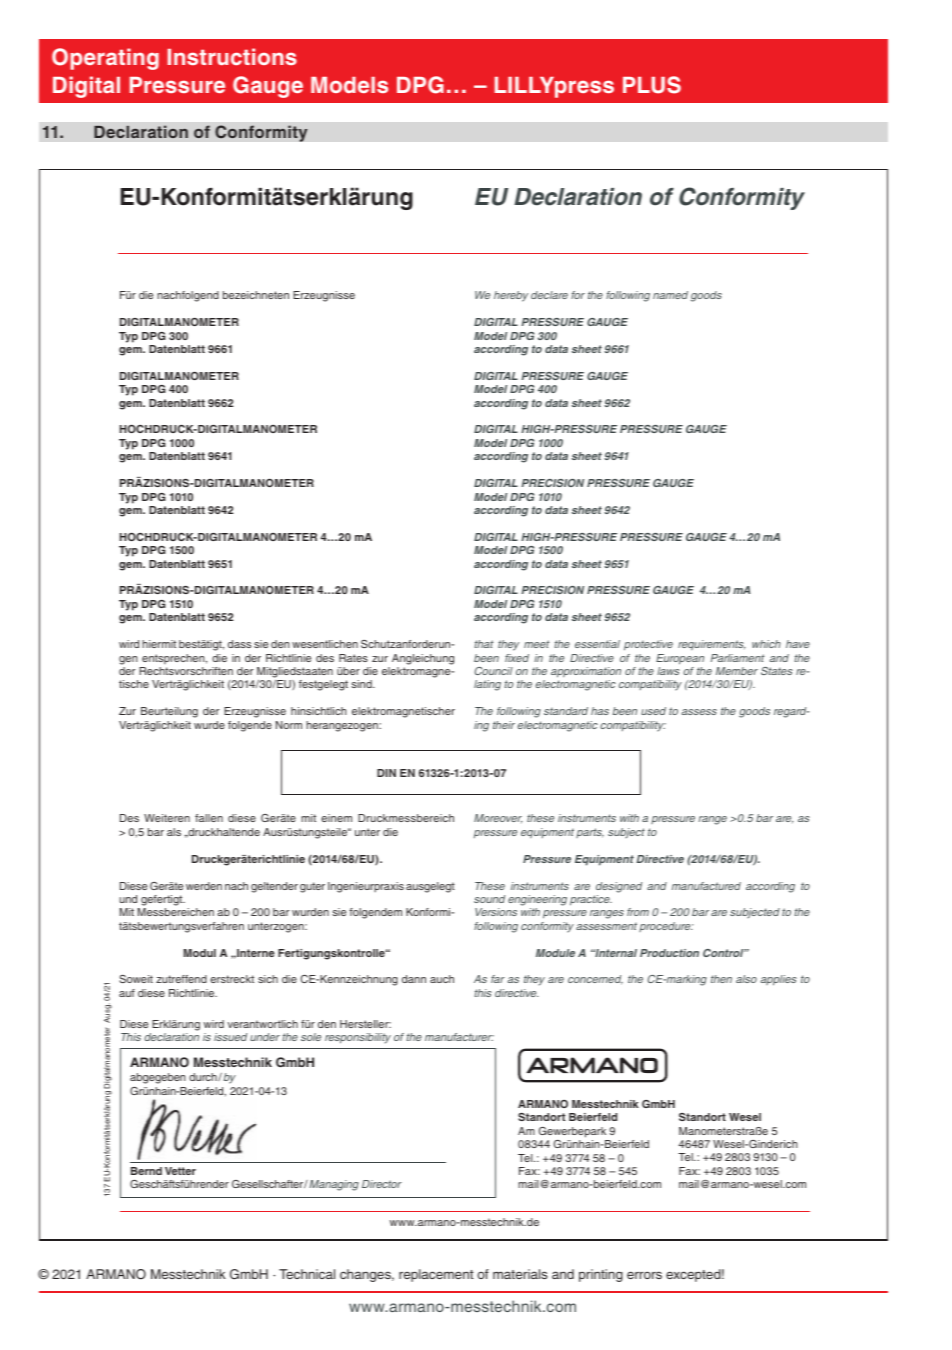 The width and height of the image is (952, 1350). What do you see at coordinates (105, 59) in the image?
I see `Operating` at bounding box center [105, 59].
